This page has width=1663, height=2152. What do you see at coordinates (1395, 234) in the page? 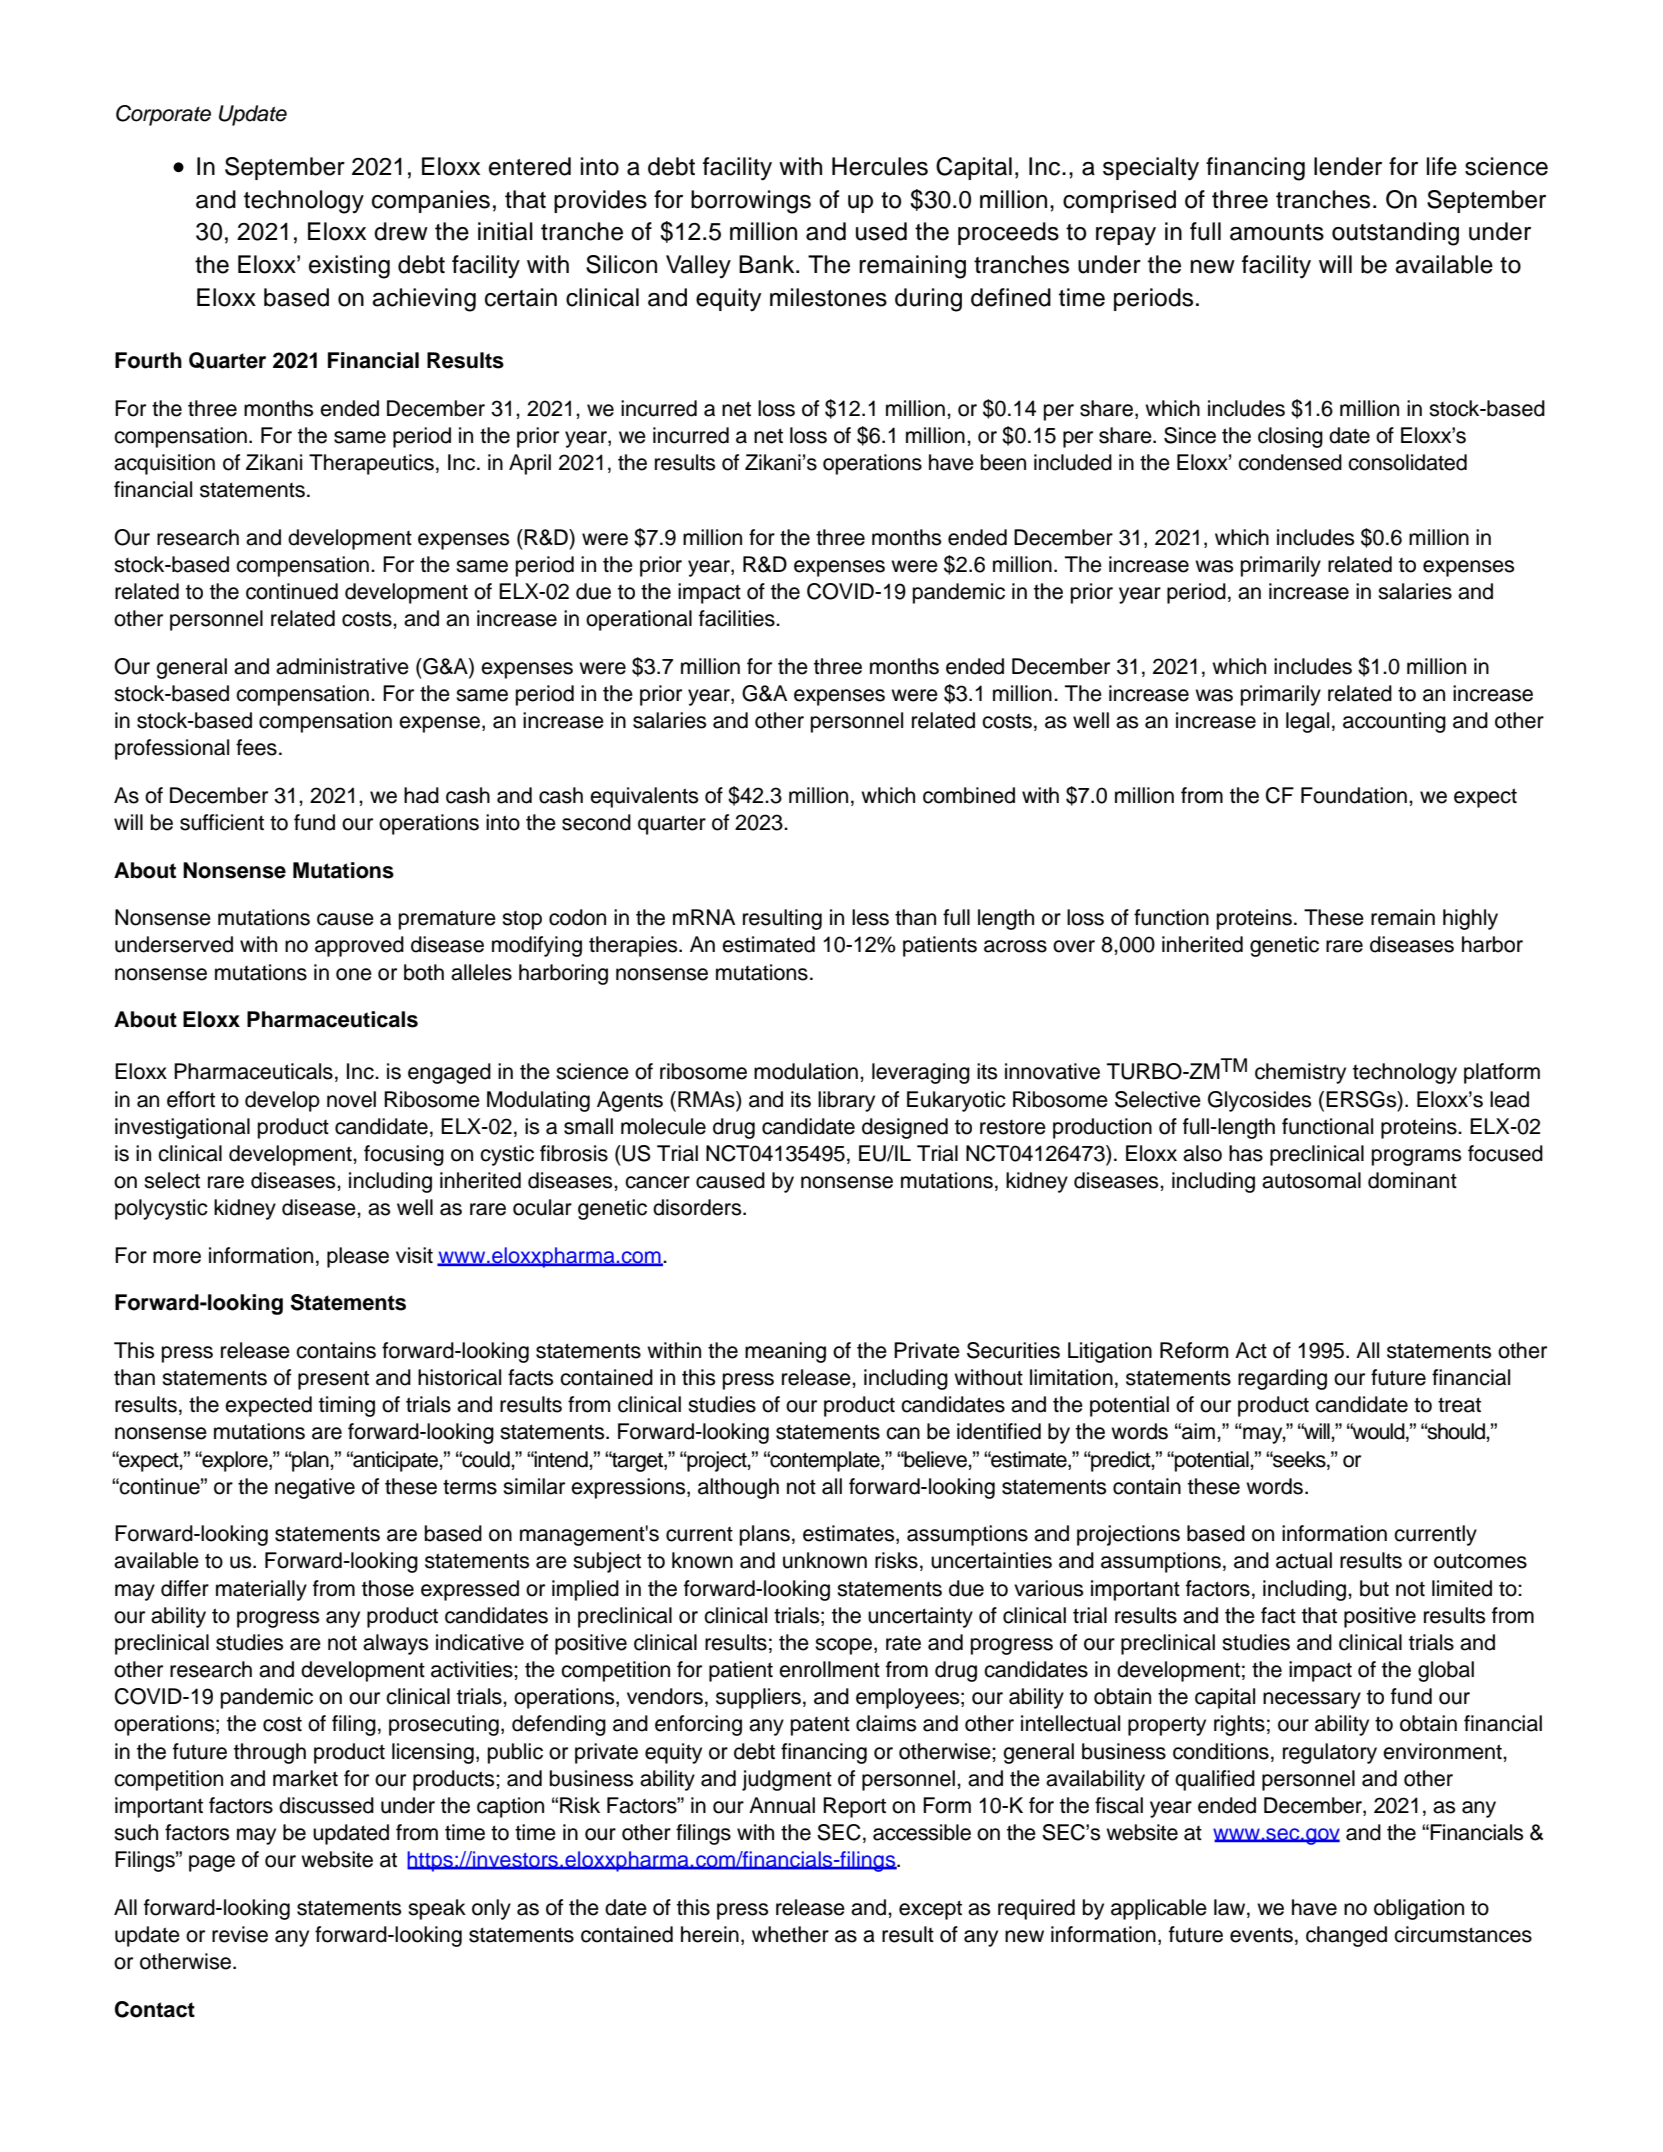
I see `outstanding` at bounding box center [1395, 234].
